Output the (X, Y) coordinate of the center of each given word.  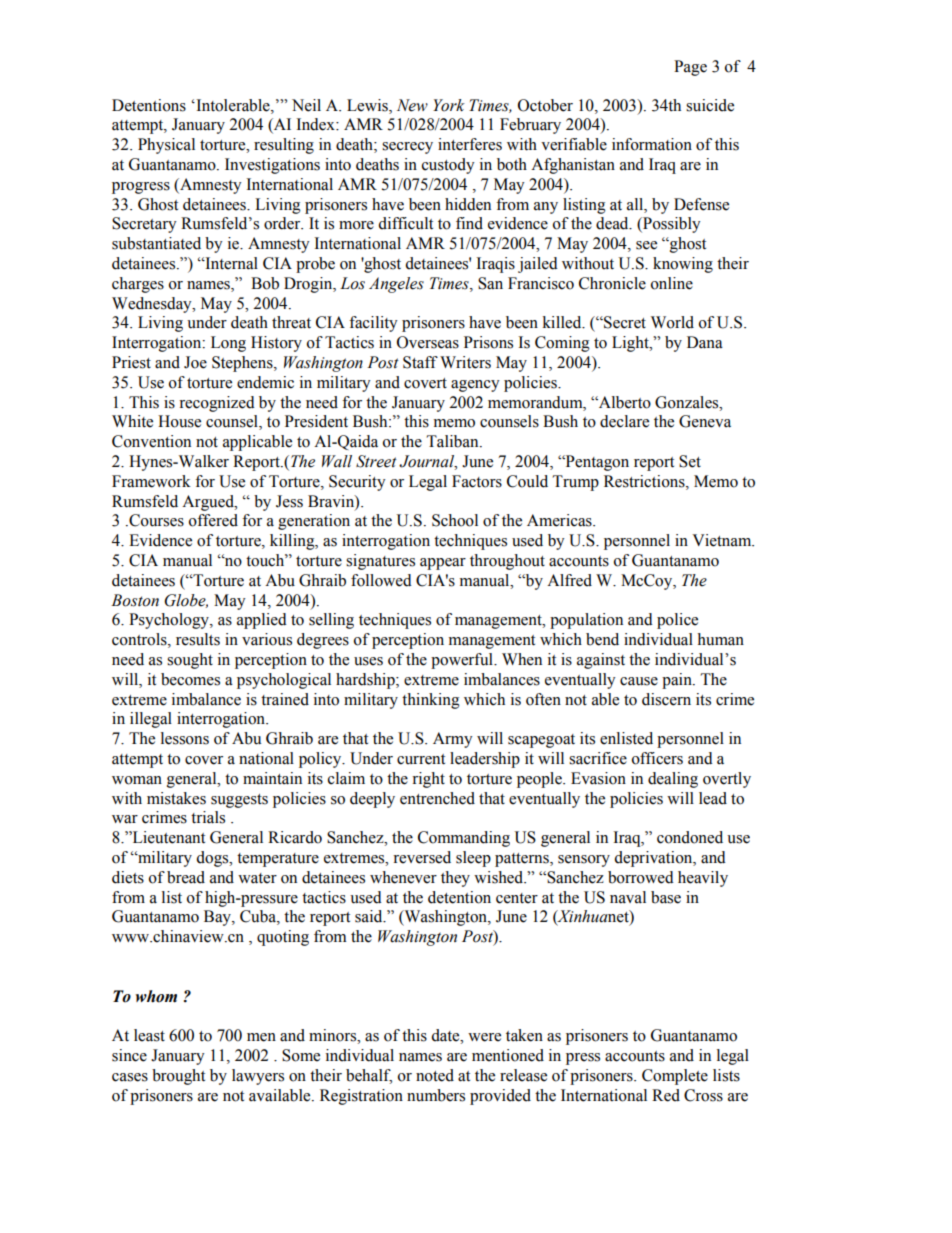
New (412, 105)
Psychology (170, 621)
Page (690, 68)
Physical (166, 146)
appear (443, 564)
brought (178, 1077)
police (677, 621)
